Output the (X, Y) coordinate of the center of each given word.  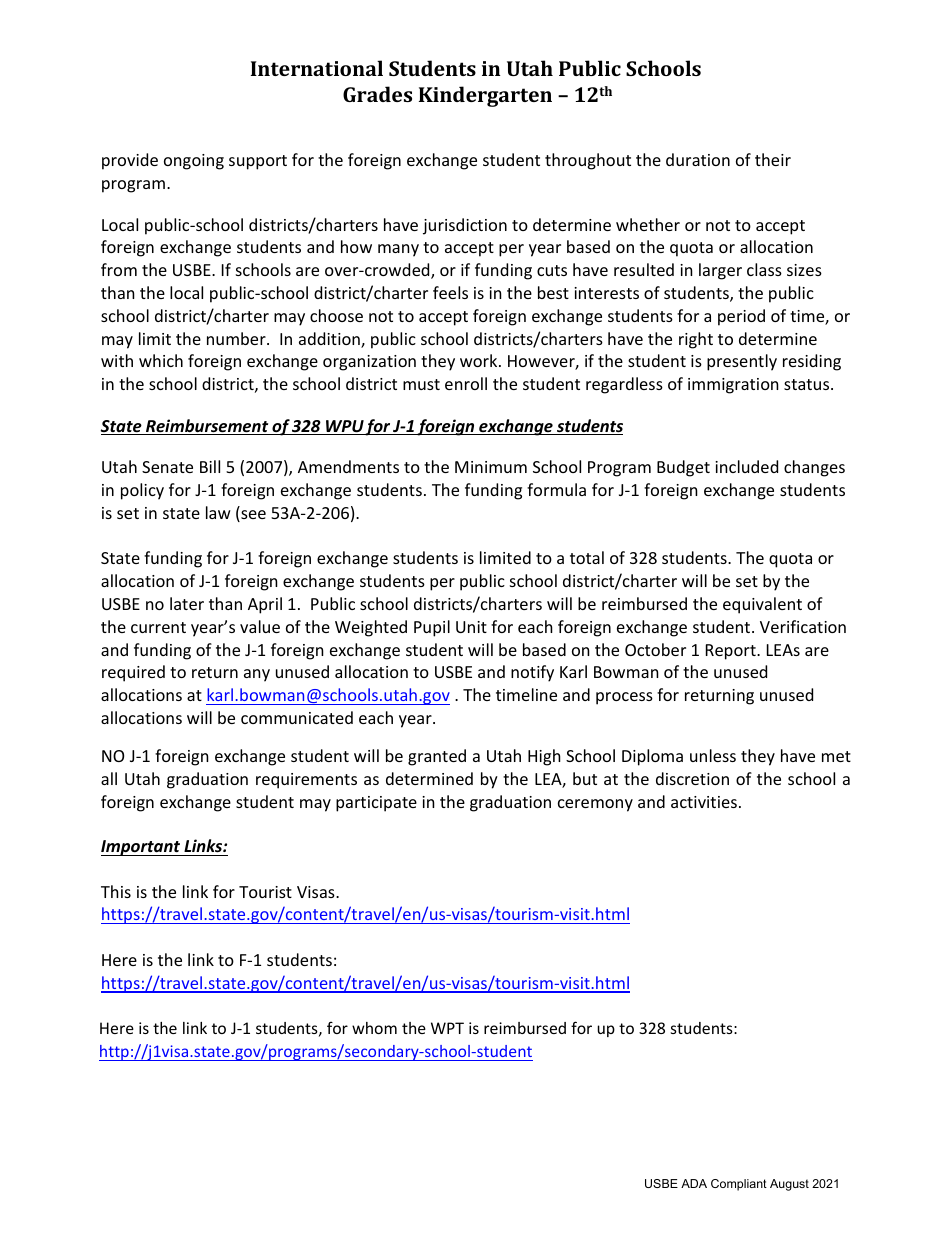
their (773, 159)
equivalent (762, 605)
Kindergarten (485, 96)
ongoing (194, 162)
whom (374, 1028)
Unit (471, 627)
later (187, 603)
